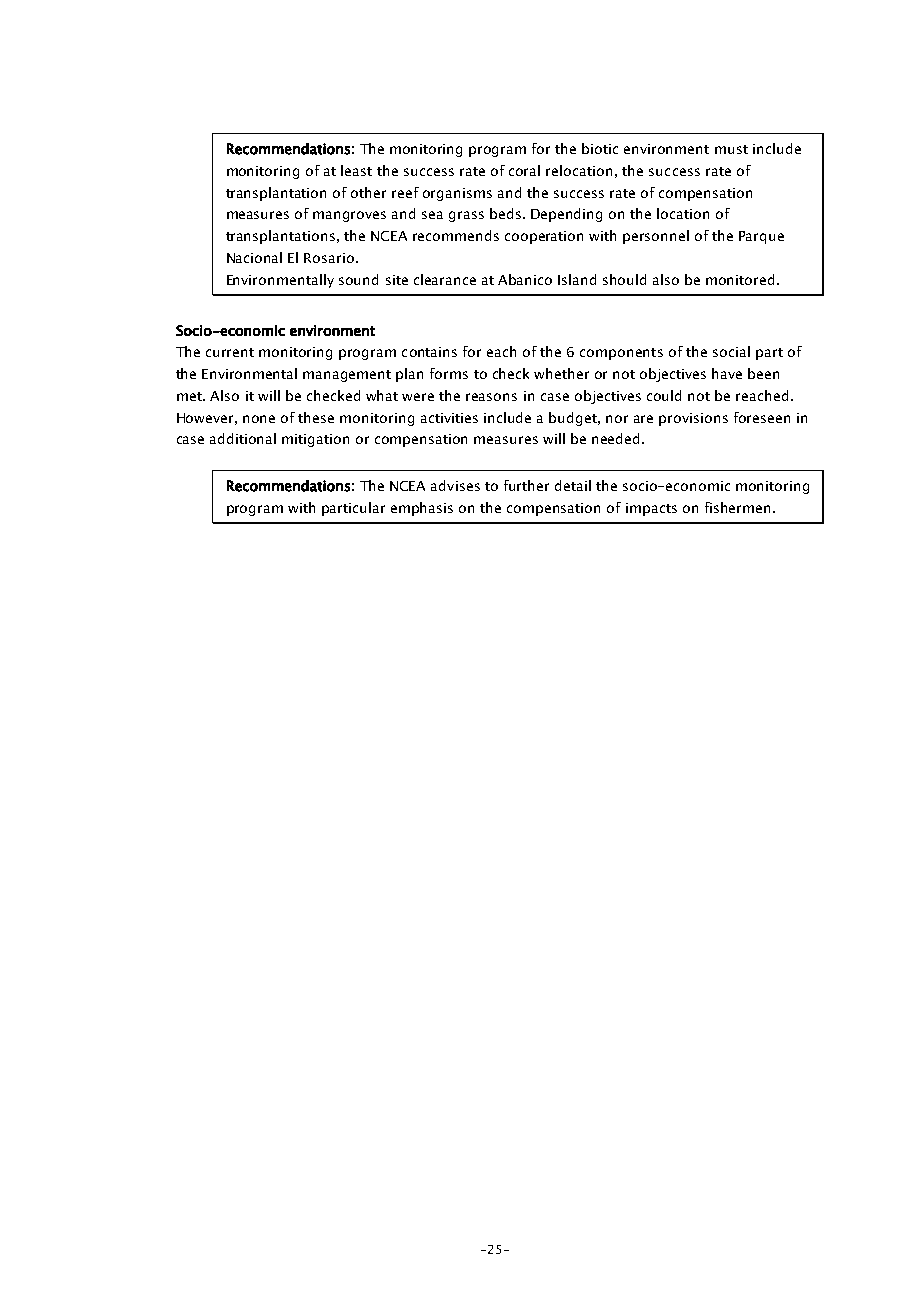  I want to click on contains, so click(429, 352).
